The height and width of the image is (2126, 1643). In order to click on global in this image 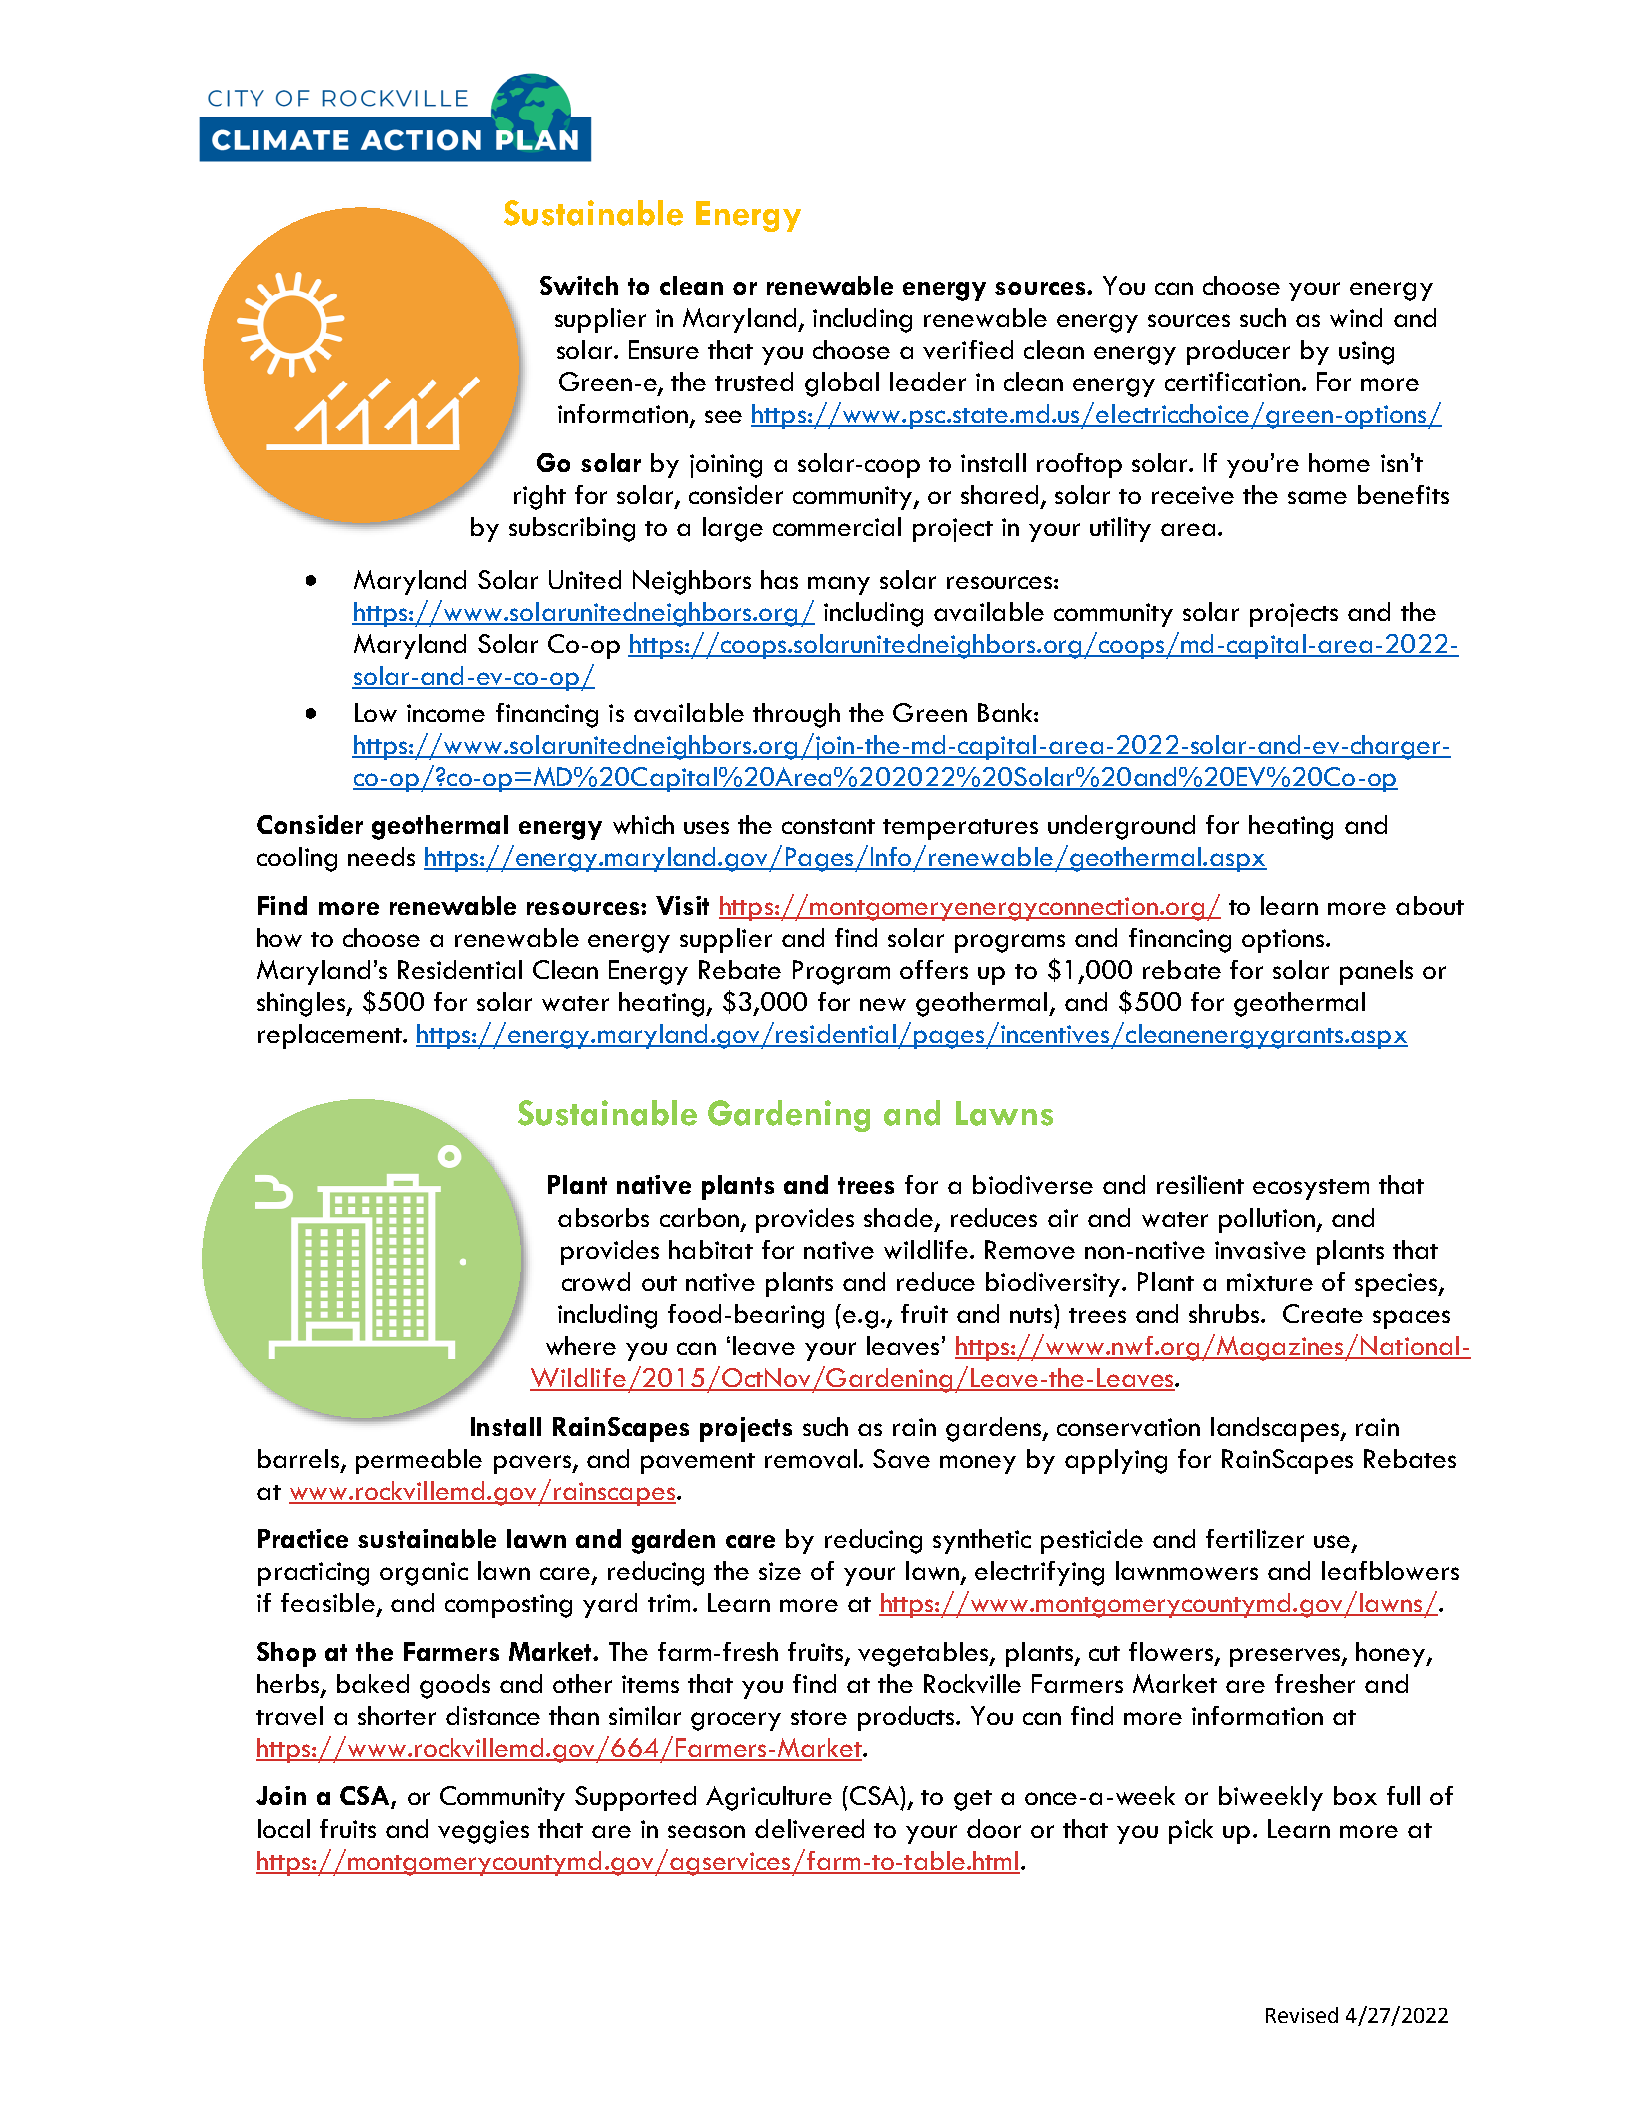, I will do `click(842, 384)`.
